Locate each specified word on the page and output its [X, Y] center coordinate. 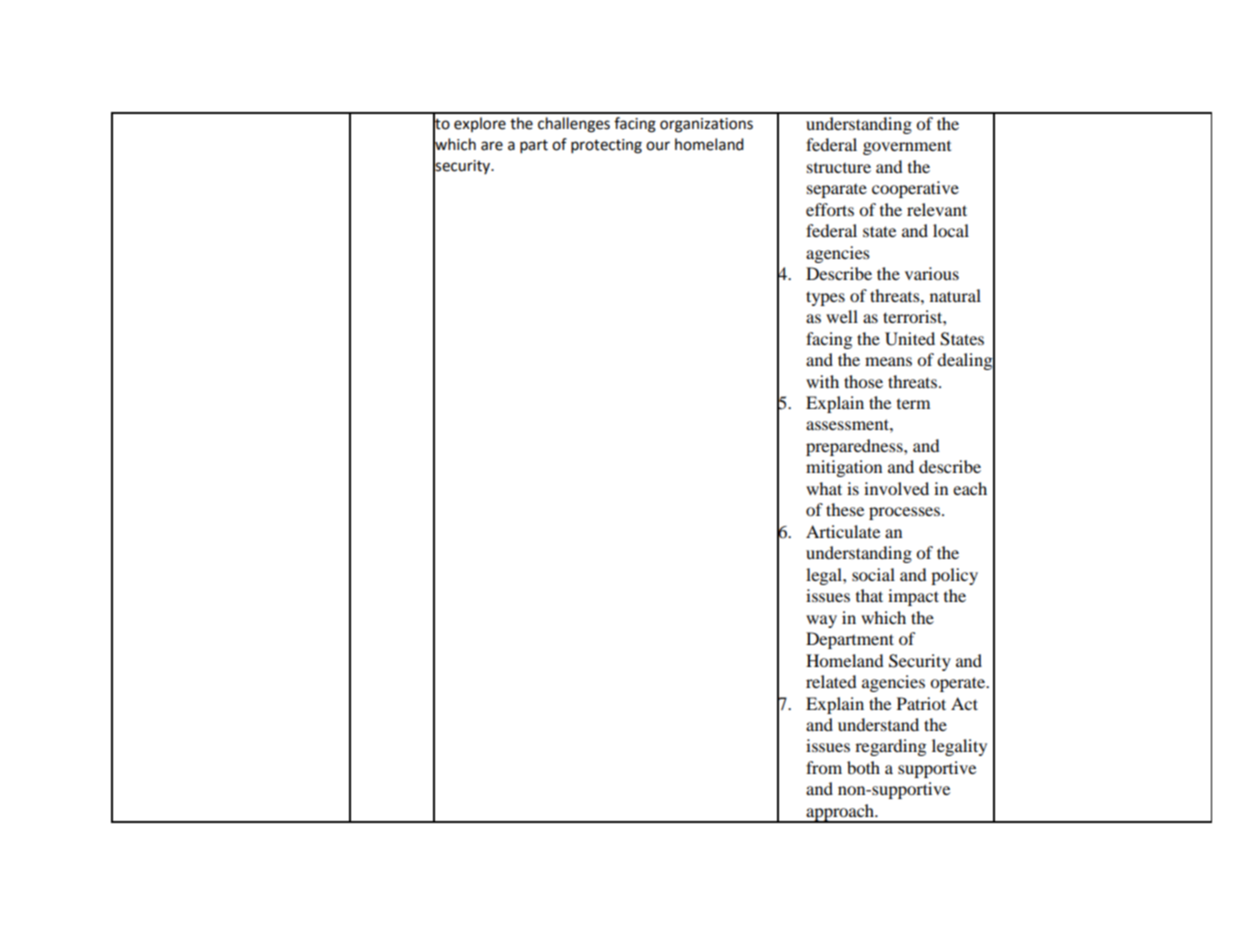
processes [906, 513]
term [913, 404]
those [863, 381]
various [932, 273]
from [824, 767]
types [825, 298]
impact [913, 597]
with [822, 381]
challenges [574, 125]
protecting [606, 146]
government [907, 148]
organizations [706, 125]
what [824, 488]
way [821, 621]
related [831, 681]
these [845, 509]
